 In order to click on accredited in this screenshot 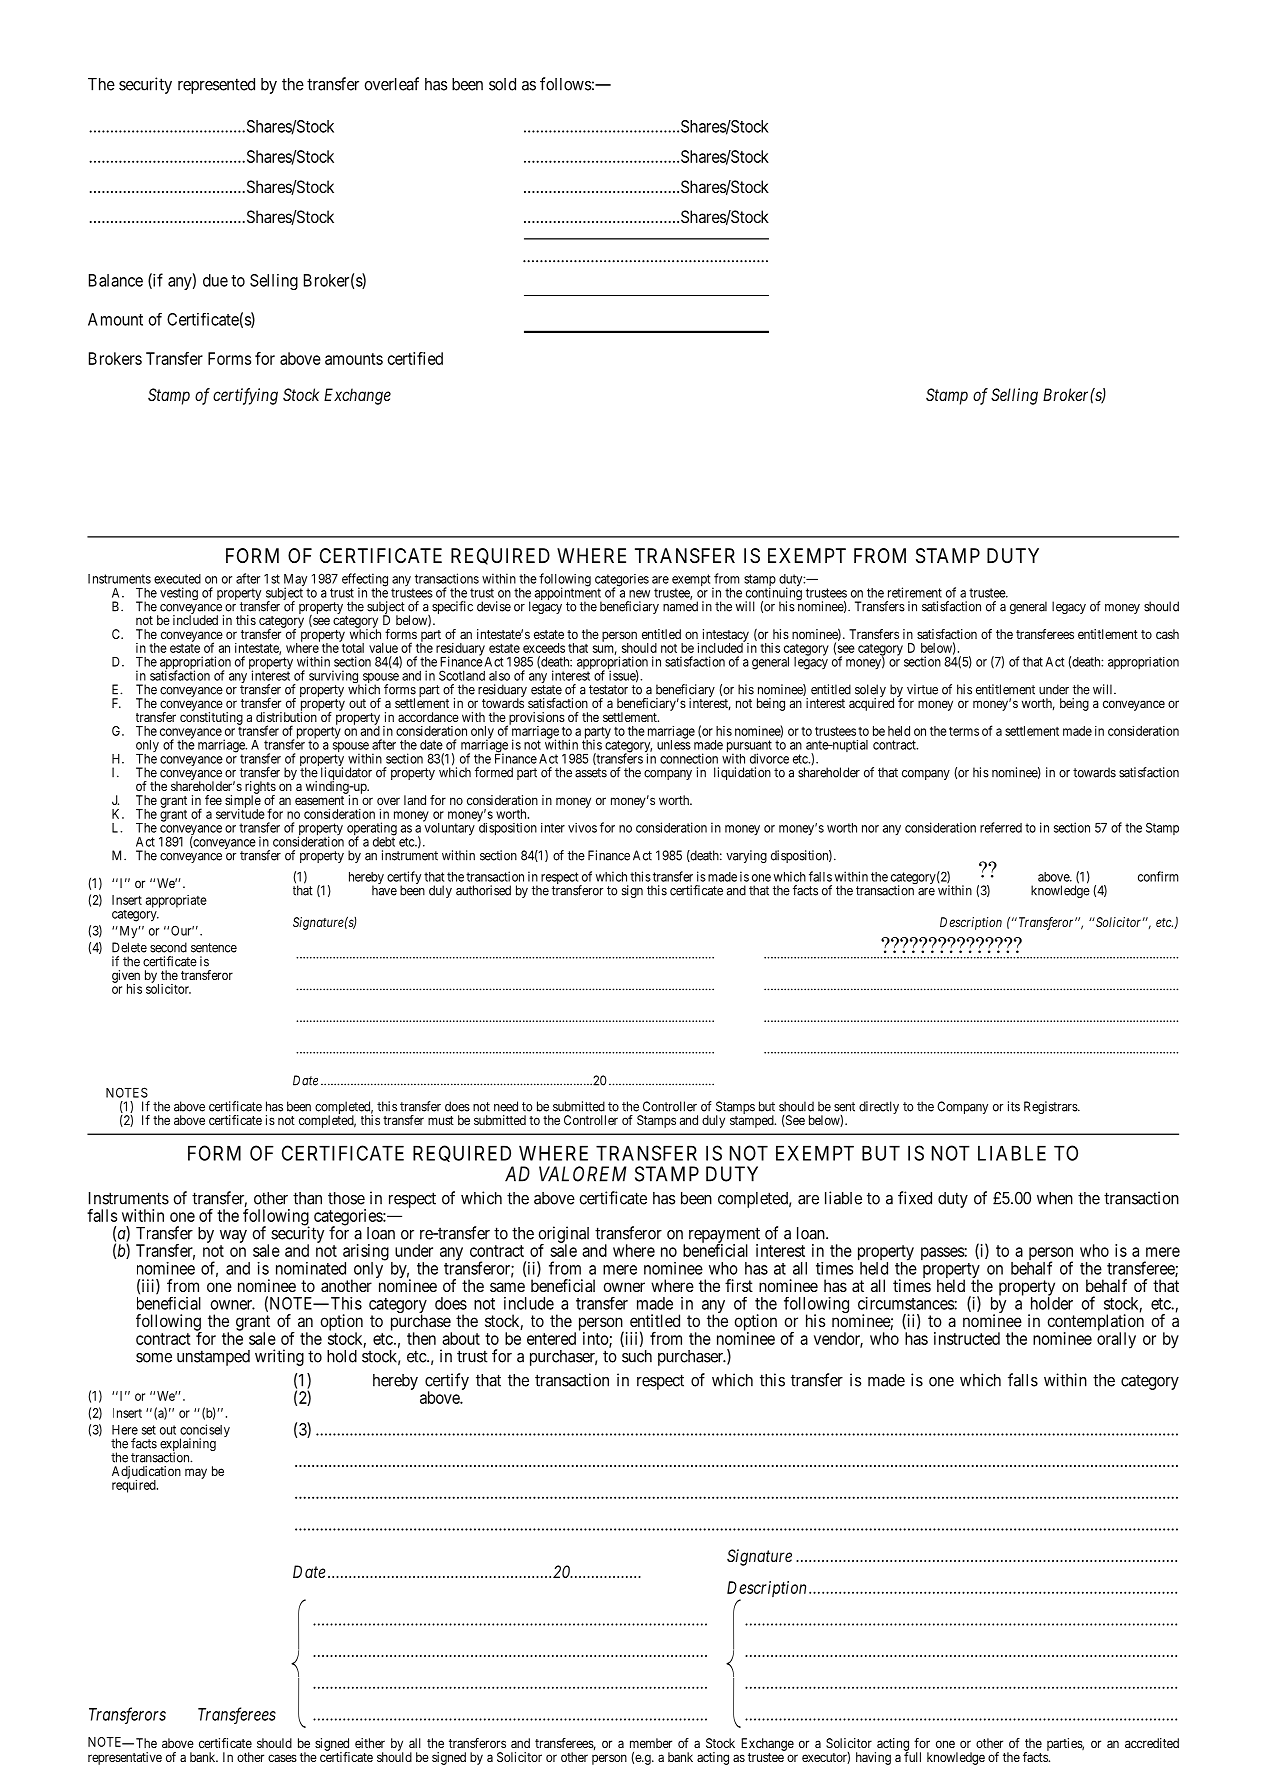, I will do `click(1152, 1743)`.
